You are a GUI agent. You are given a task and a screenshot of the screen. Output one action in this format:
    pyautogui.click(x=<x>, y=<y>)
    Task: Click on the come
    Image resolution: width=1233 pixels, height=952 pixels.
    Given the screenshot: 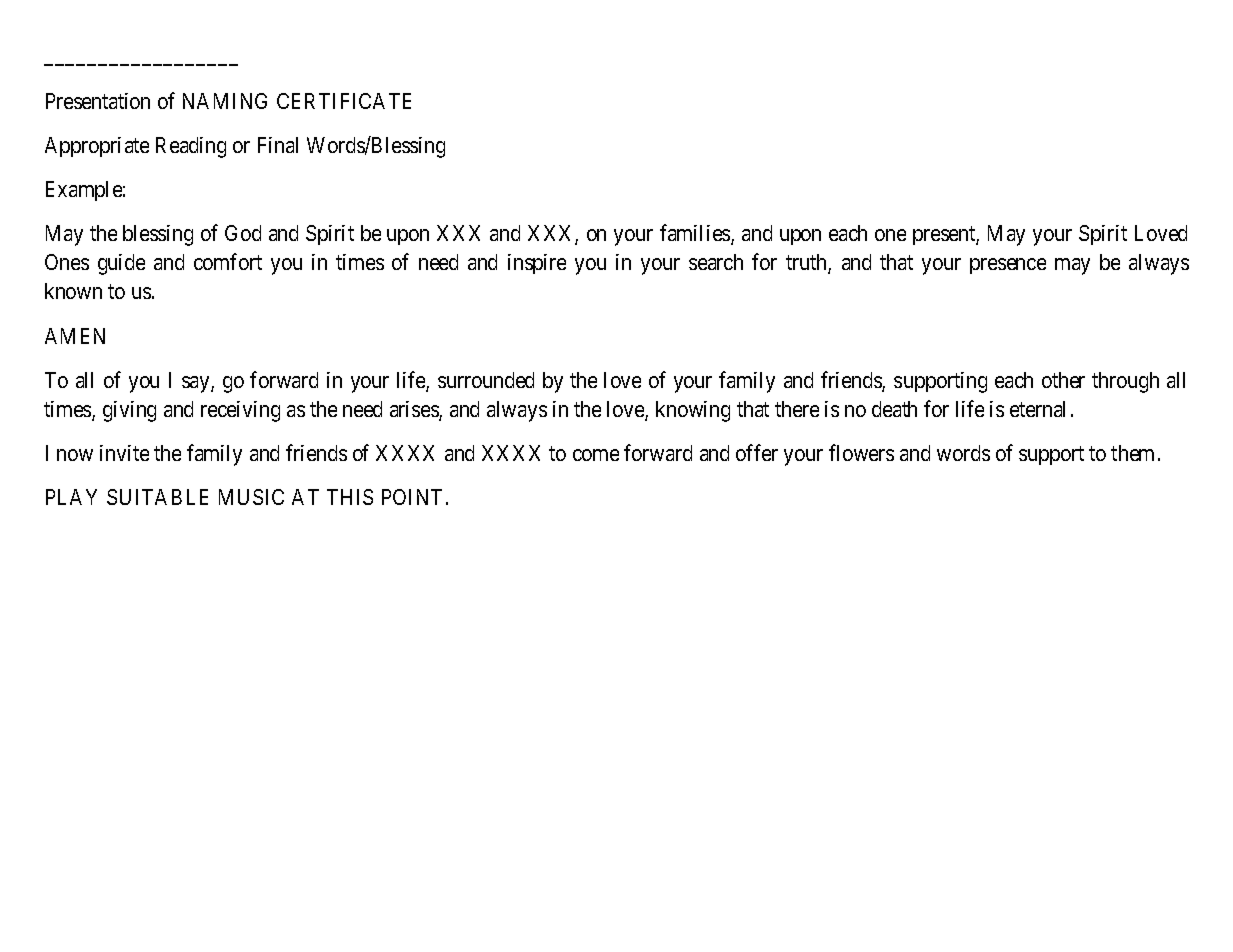 What is the action you would take?
    pyautogui.click(x=596, y=455)
